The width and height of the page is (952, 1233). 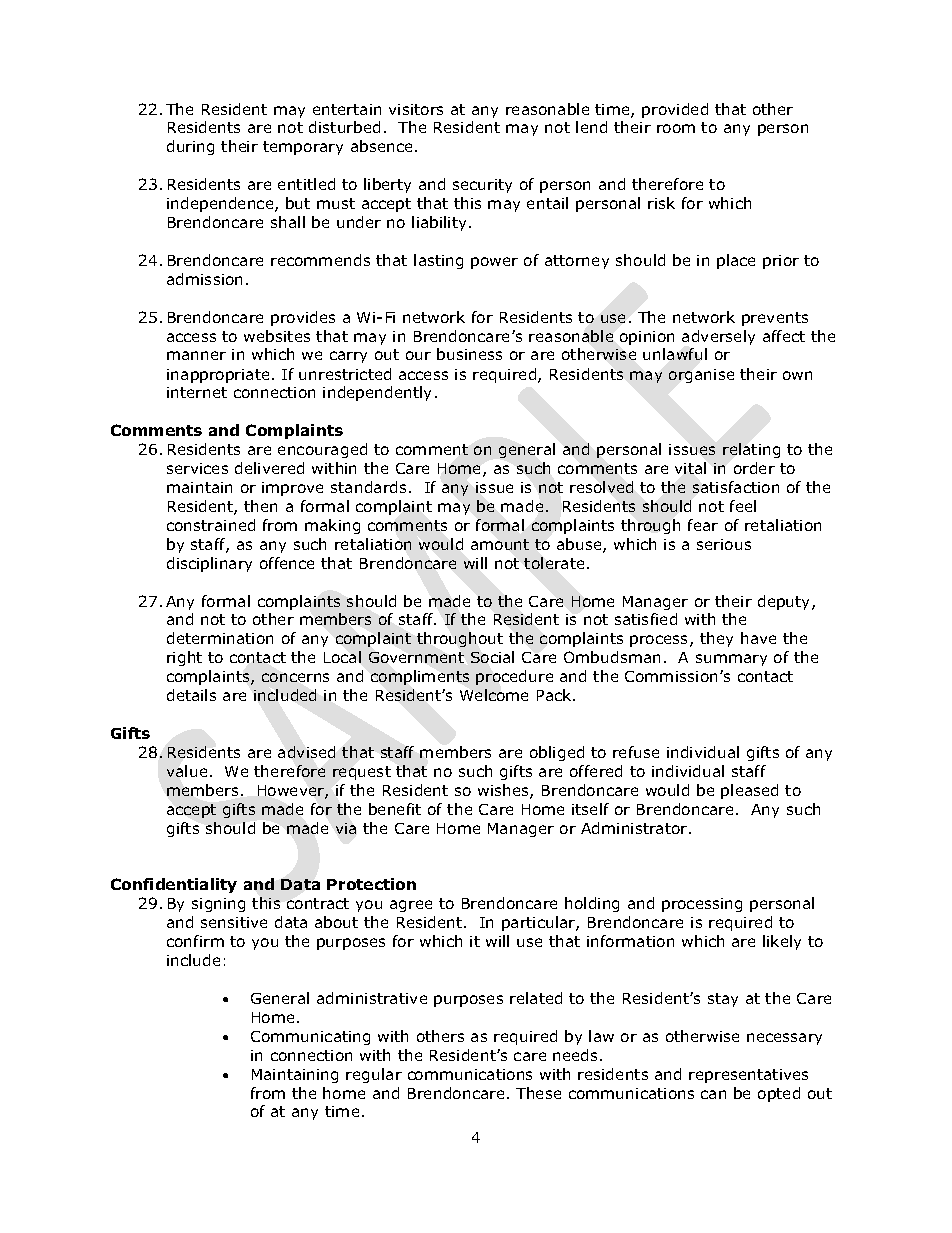 I want to click on delivered, so click(x=269, y=468).
